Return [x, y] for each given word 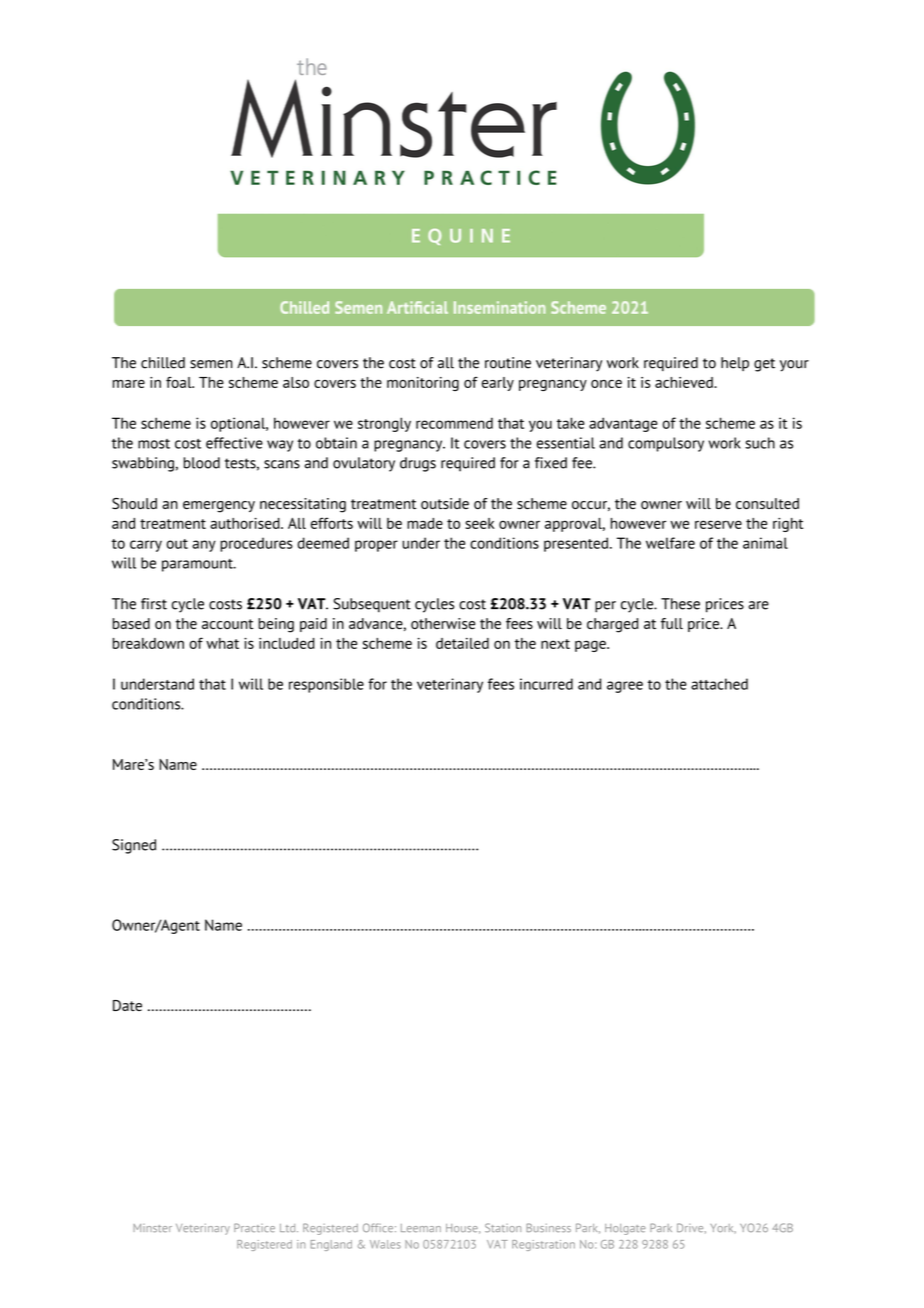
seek [479, 523]
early [498, 384]
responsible [326, 685]
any [204, 546]
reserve [718, 524]
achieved [685, 382]
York [723, 1228]
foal [180, 382]
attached [719, 684]
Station [503, 1228]
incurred [546, 684]
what [222, 643]
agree [625, 687]
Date [127, 1005]
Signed [134, 846]
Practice [254, 1227]
